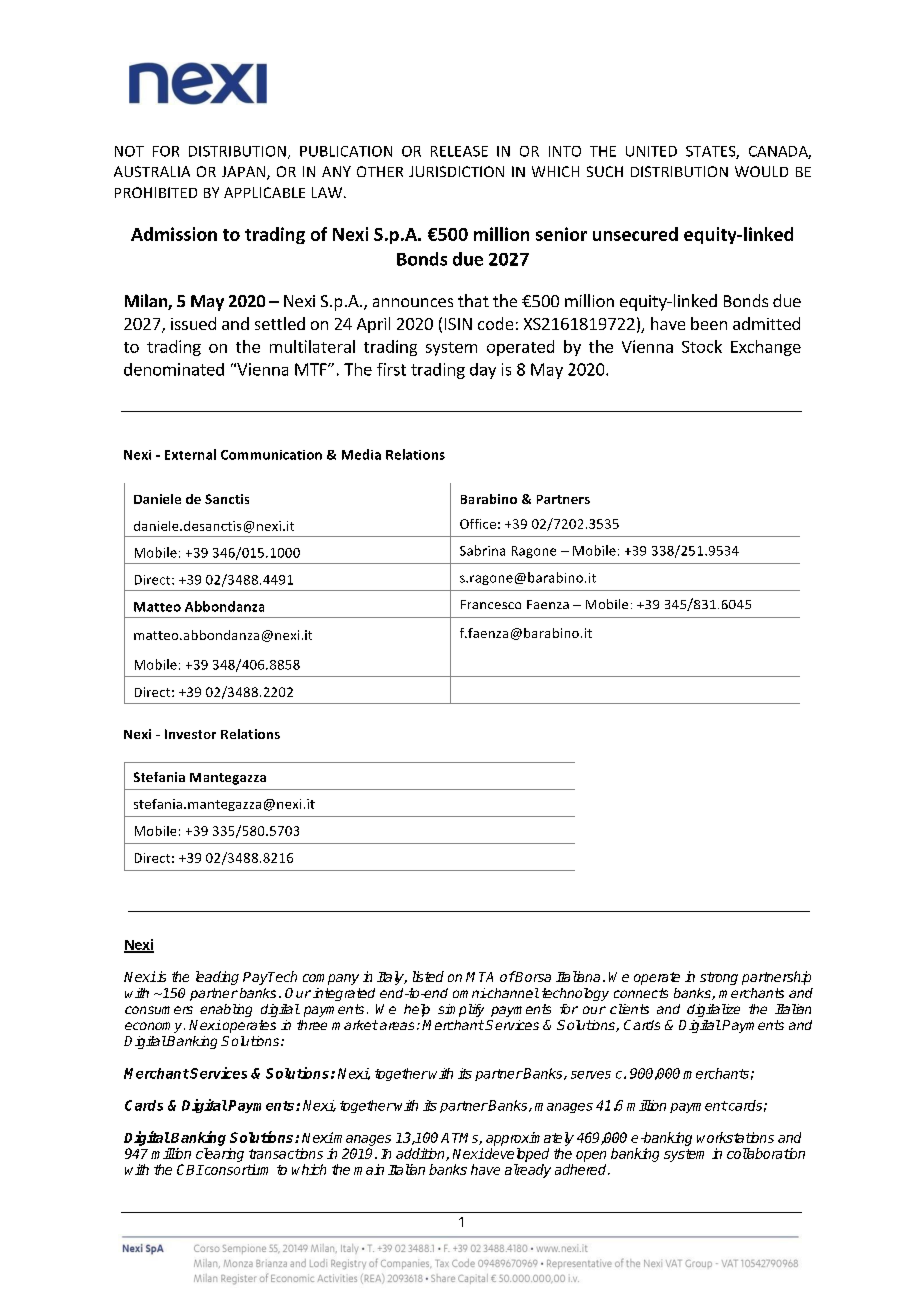  I want to click on UNITED, so click(651, 151).
